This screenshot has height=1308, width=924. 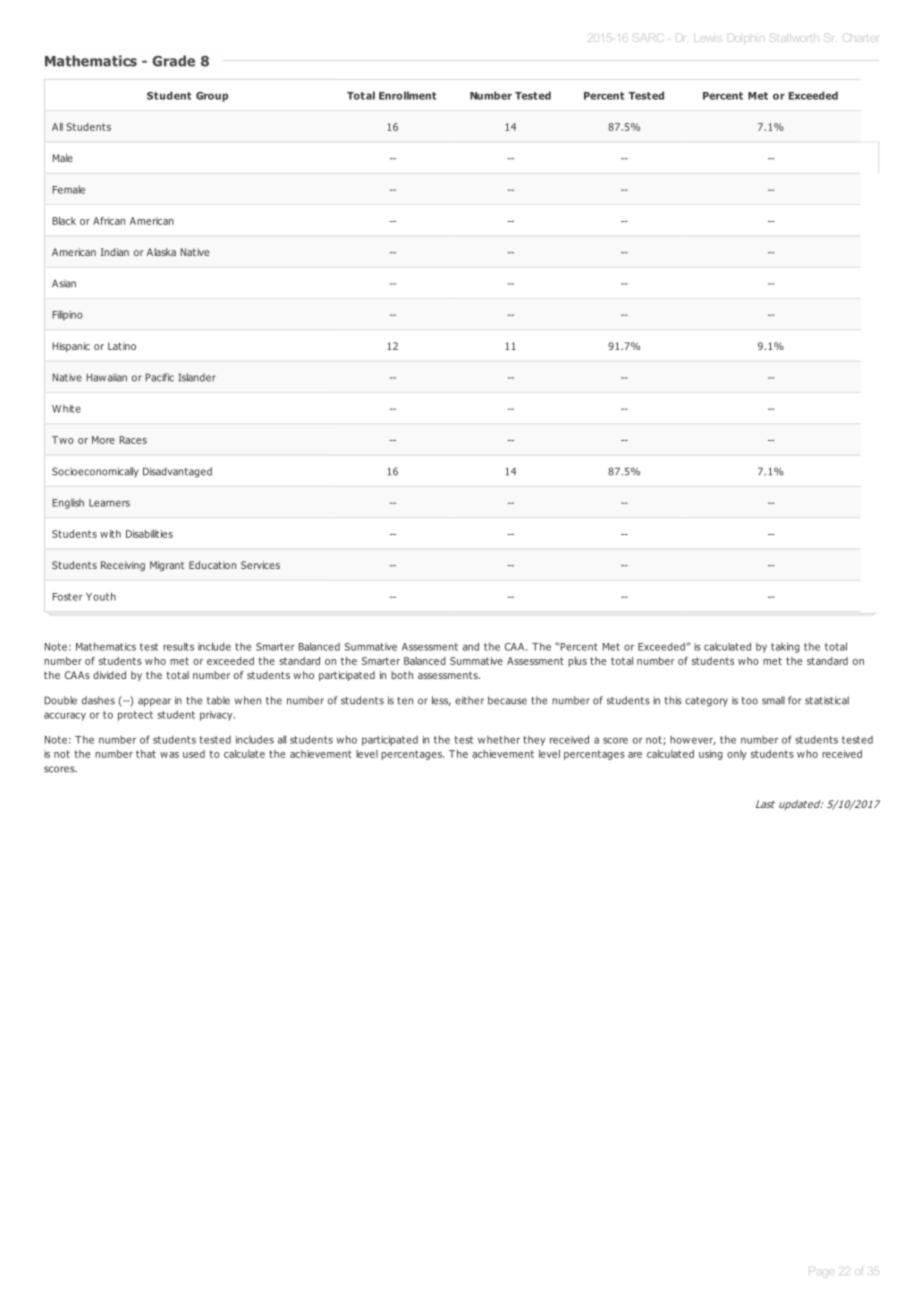 What do you see at coordinates (177, 472) in the screenshot?
I see `Disadvantaged` at bounding box center [177, 472].
